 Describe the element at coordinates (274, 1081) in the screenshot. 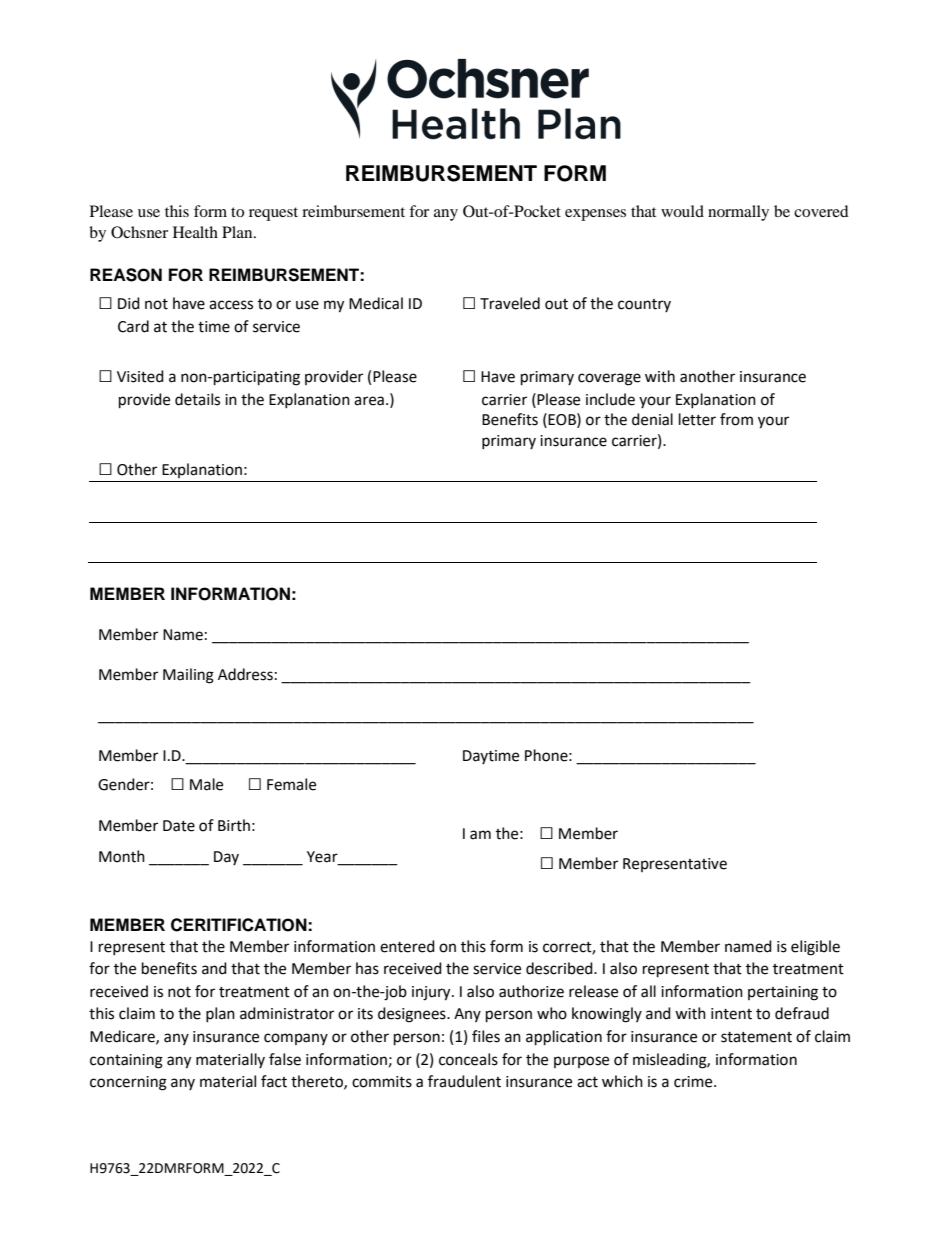

I see `fact` at that location.
